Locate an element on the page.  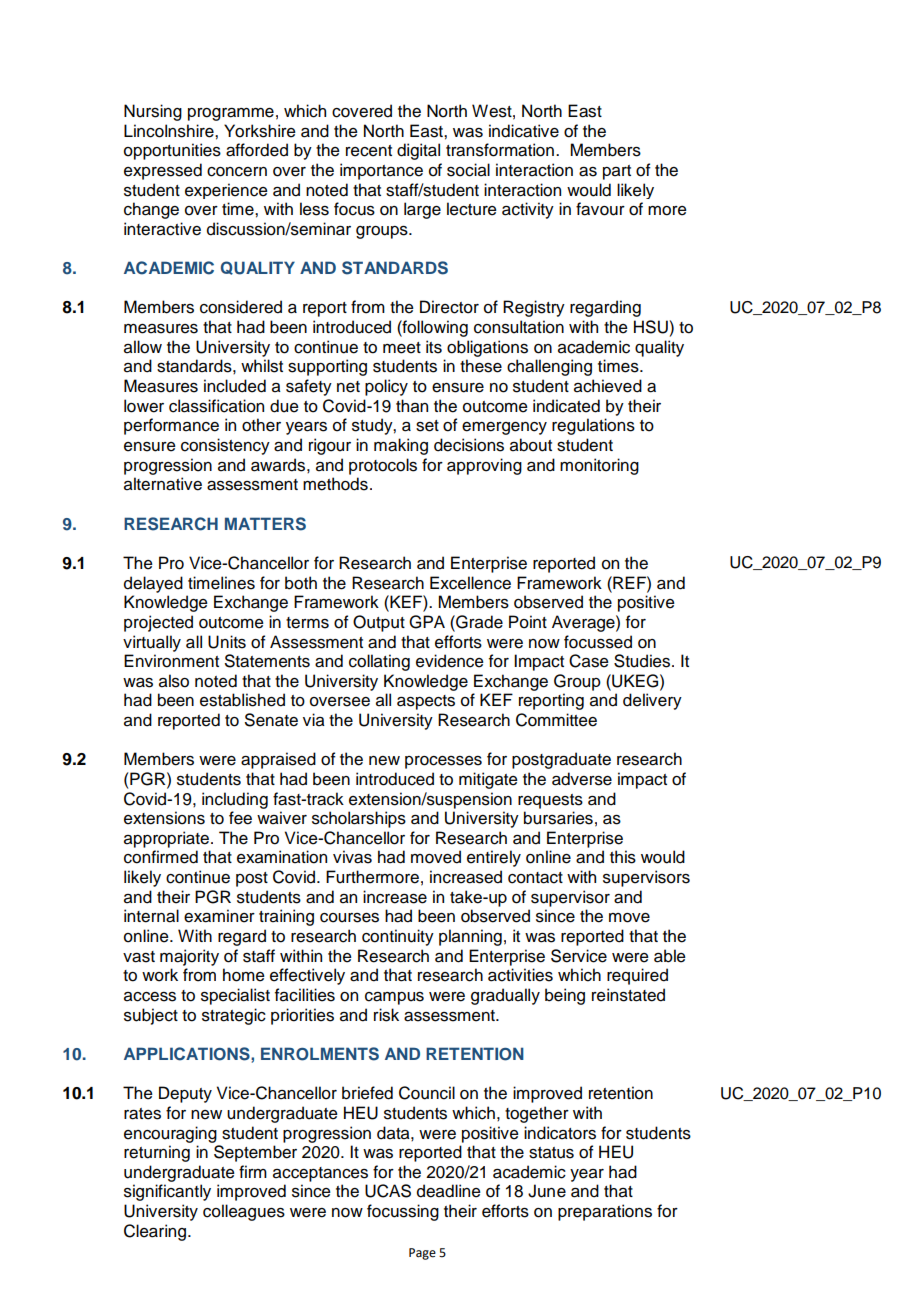
Case is located at coordinates (589, 661).
